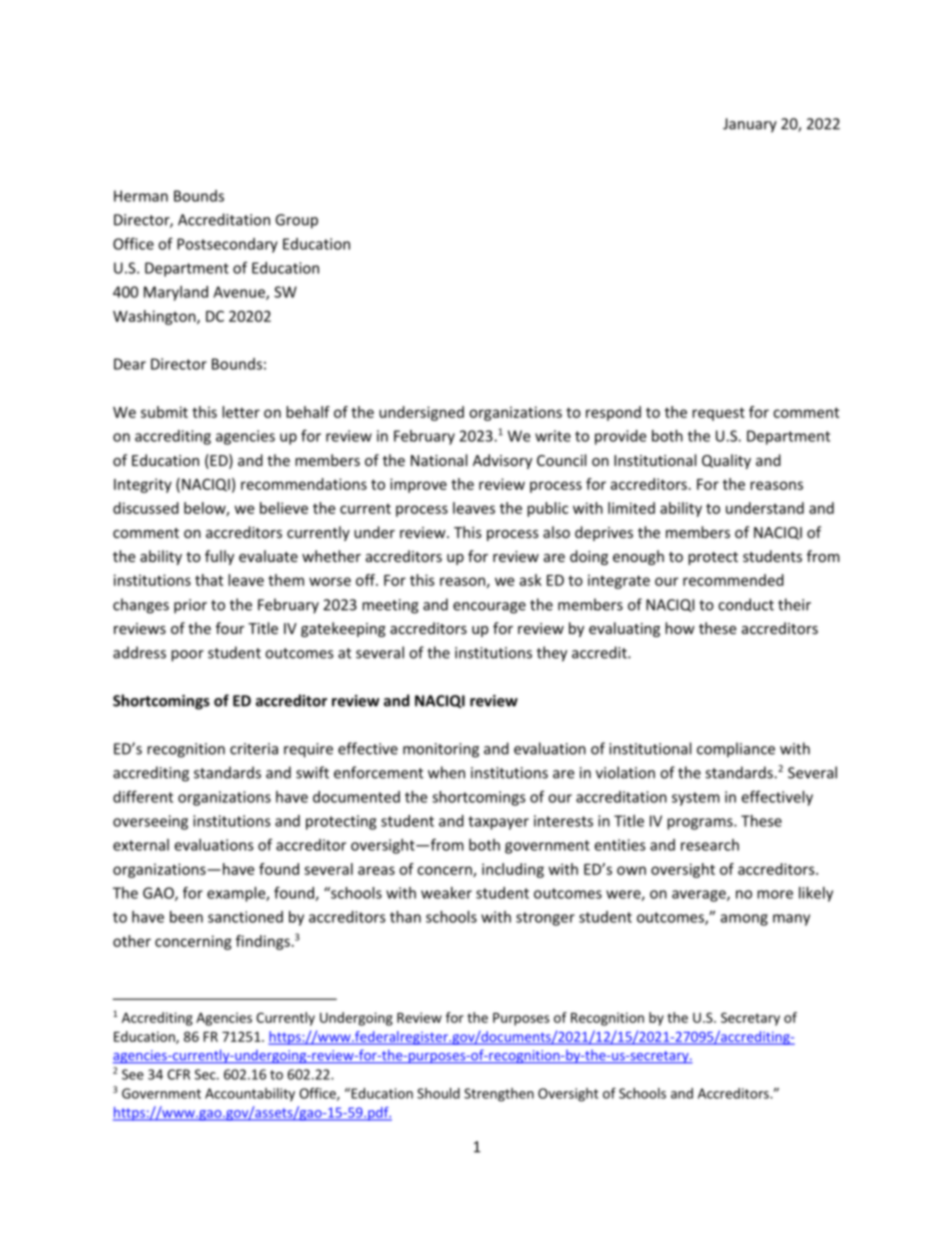 This image has height=1233, width=952. I want to click on among, so click(744, 920).
